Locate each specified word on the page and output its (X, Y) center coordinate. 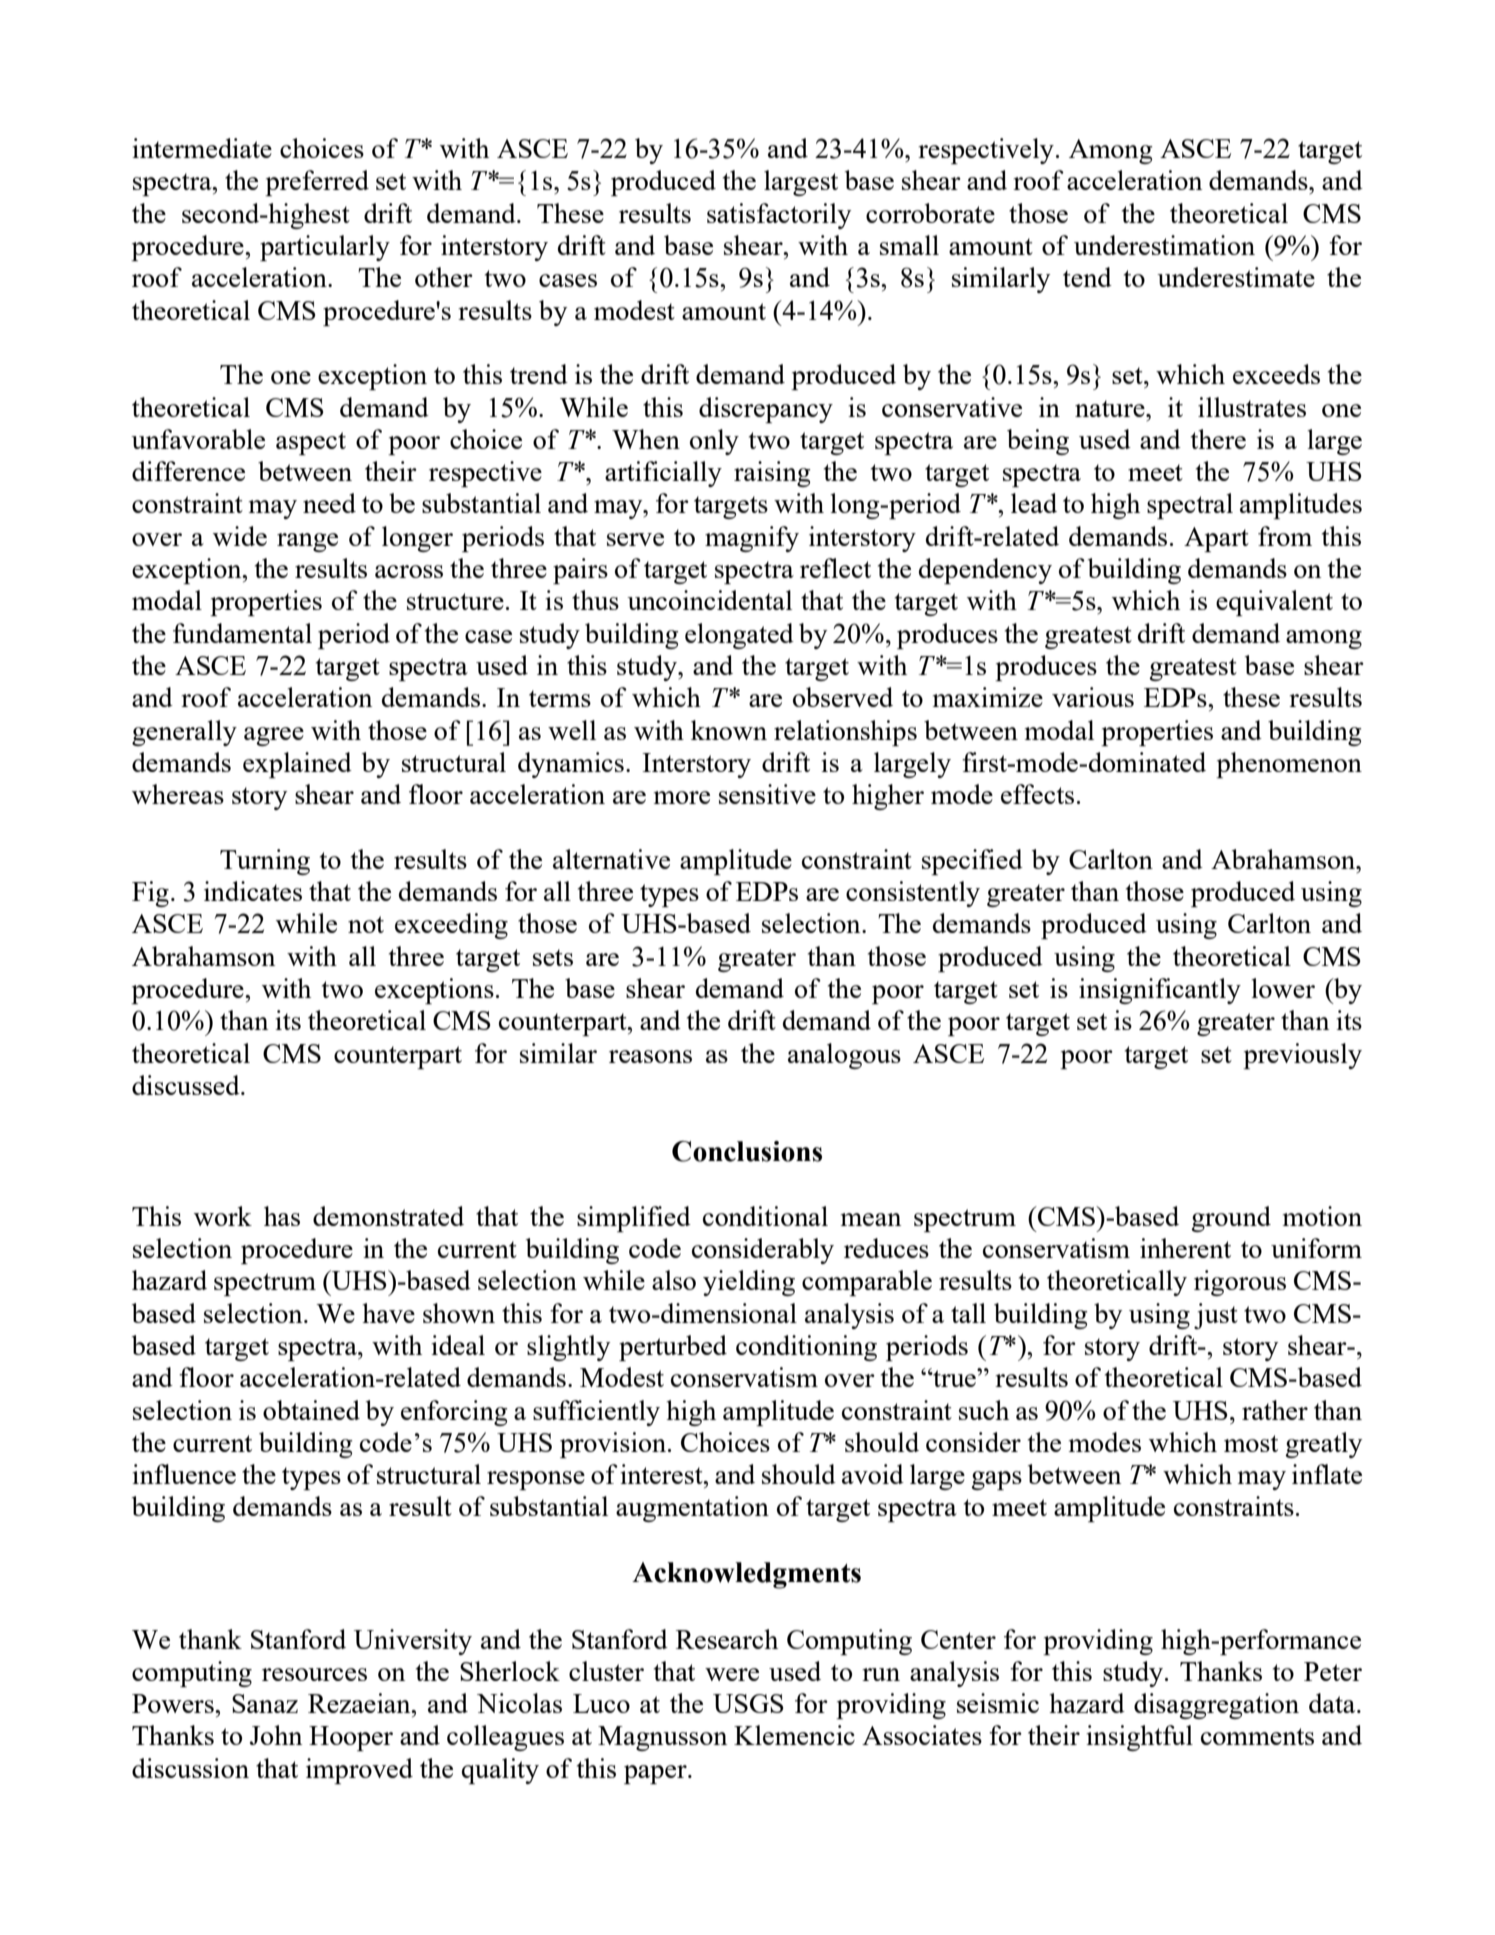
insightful (1139, 1738)
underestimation (1164, 245)
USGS (748, 1703)
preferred (317, 183)
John (276, 1735)
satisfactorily (779, 216)
